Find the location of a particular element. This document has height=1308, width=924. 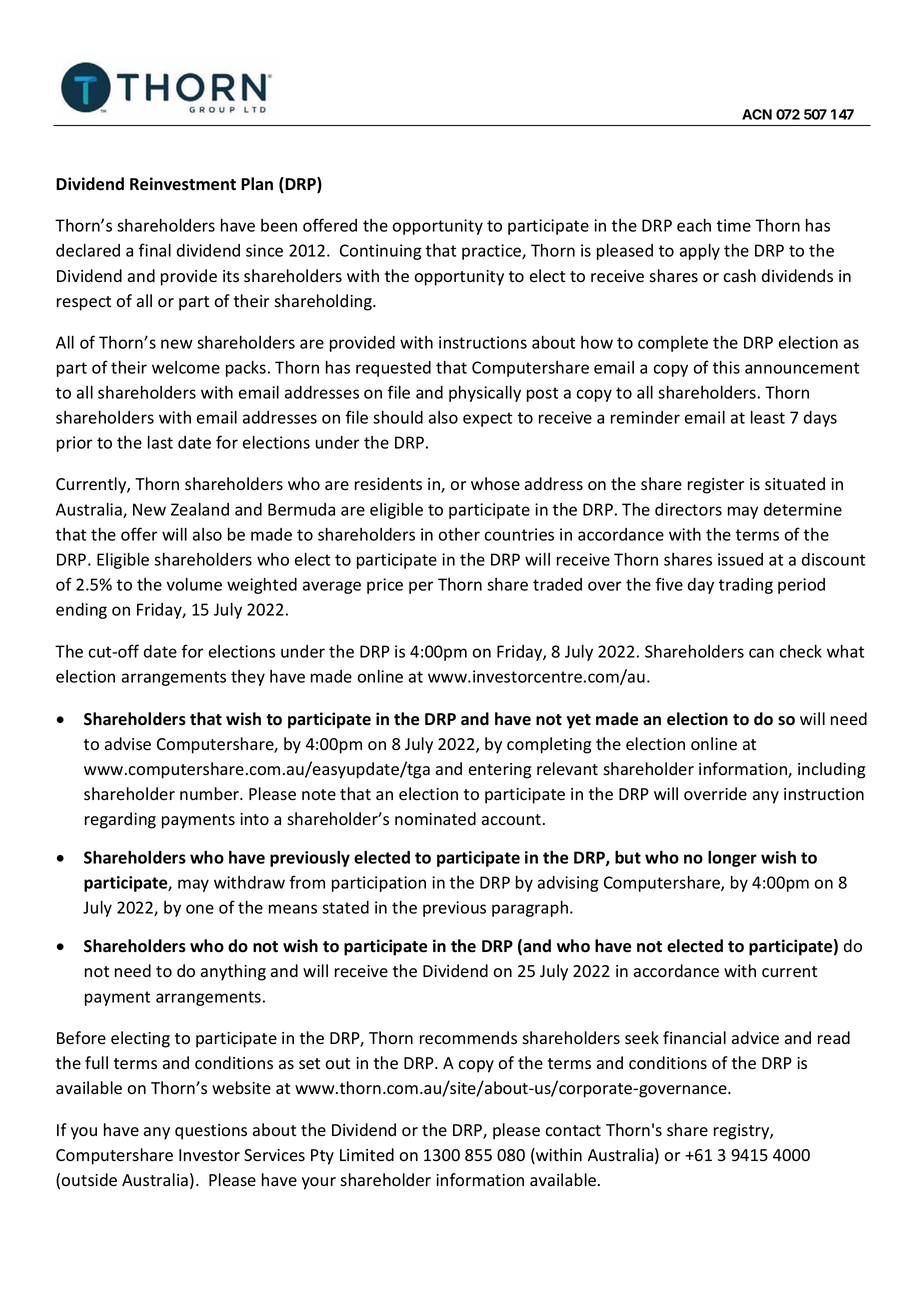

paragraph is located at coordinates (530, 909).
